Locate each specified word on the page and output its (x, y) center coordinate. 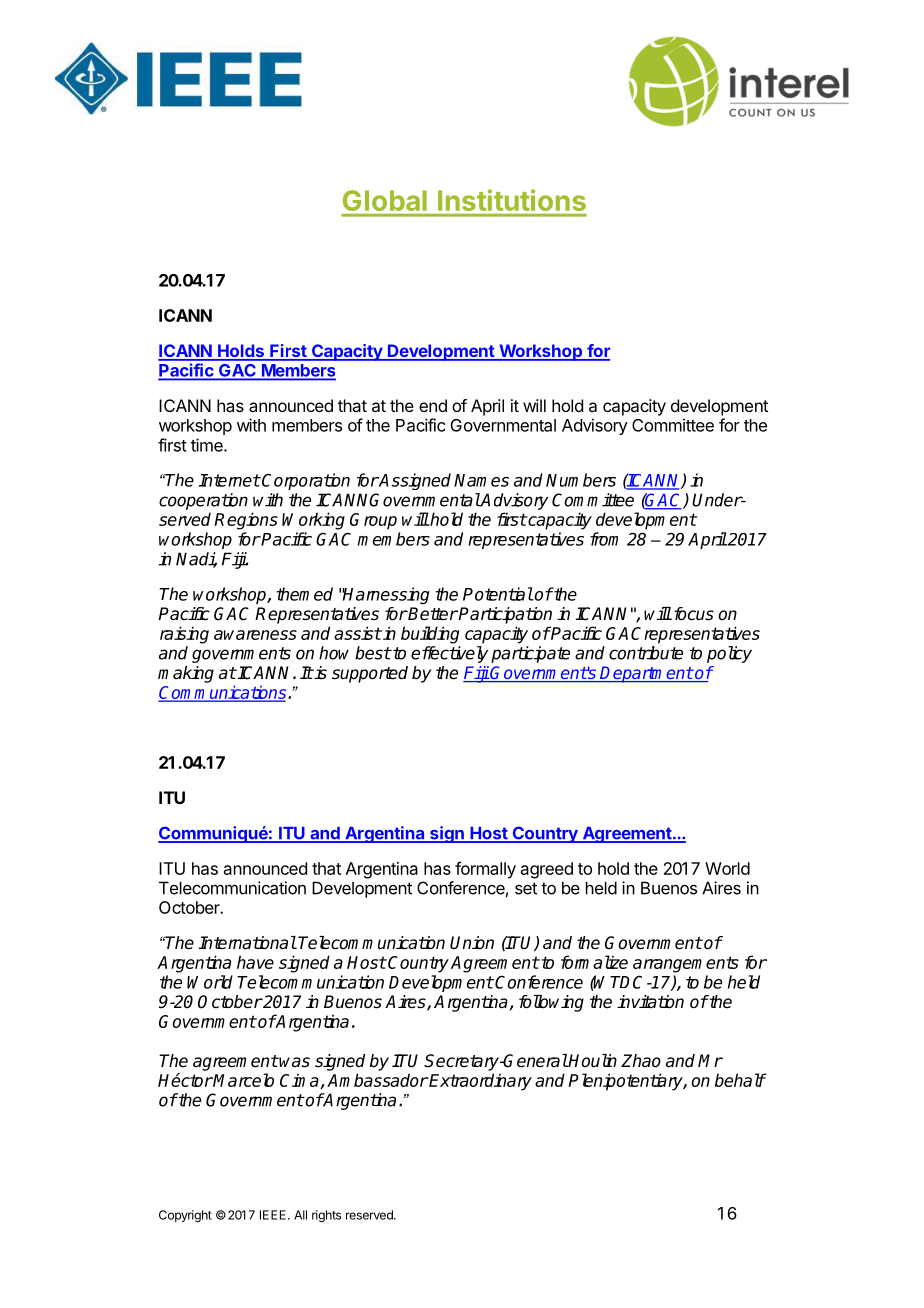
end (433, 405)
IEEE (273, 1215)
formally (485, 870)
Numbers (581, 480)
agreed (547, 870)
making (186, 674)
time (208, 445)
